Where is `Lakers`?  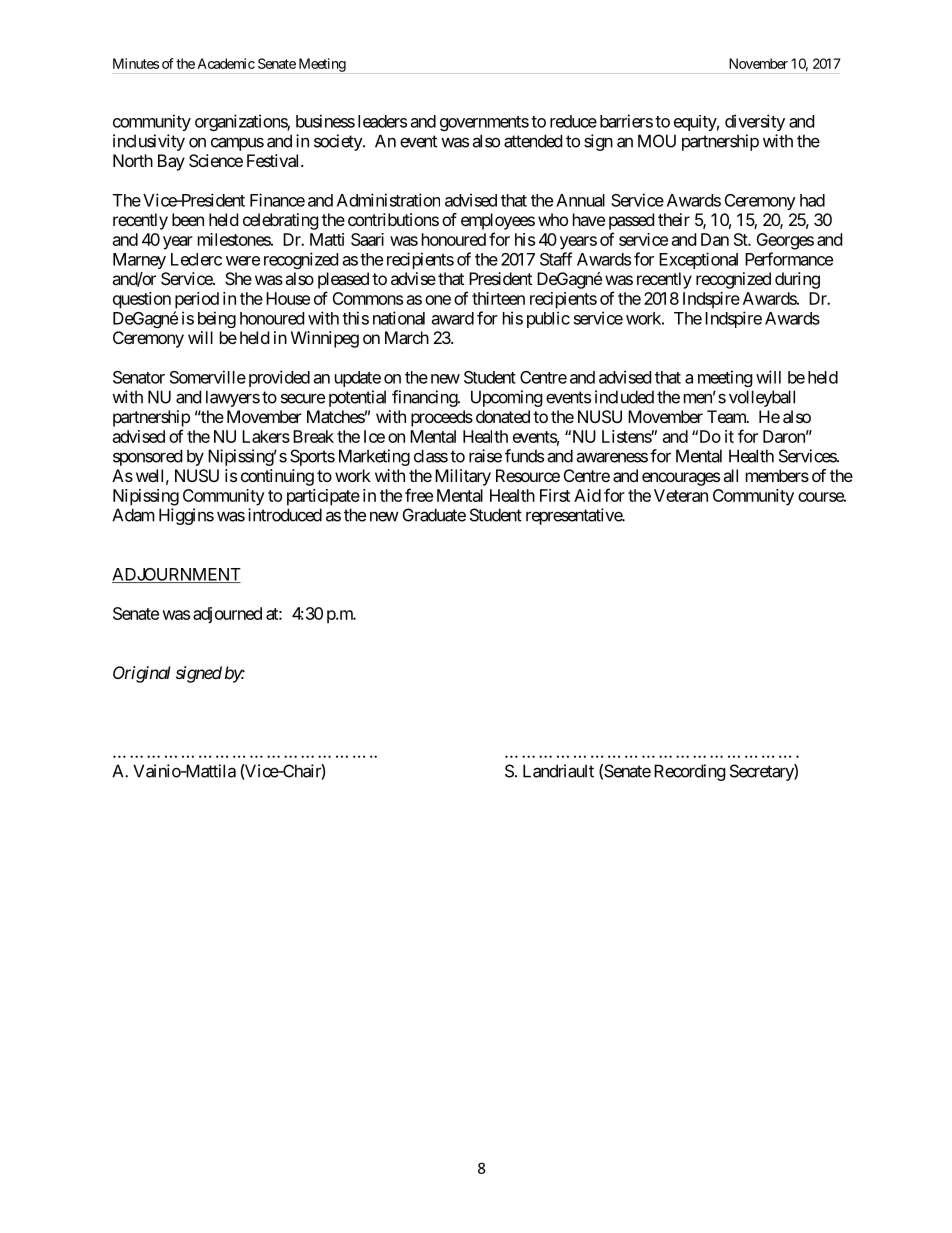
Lakers is located at coordinates (266, 436).
